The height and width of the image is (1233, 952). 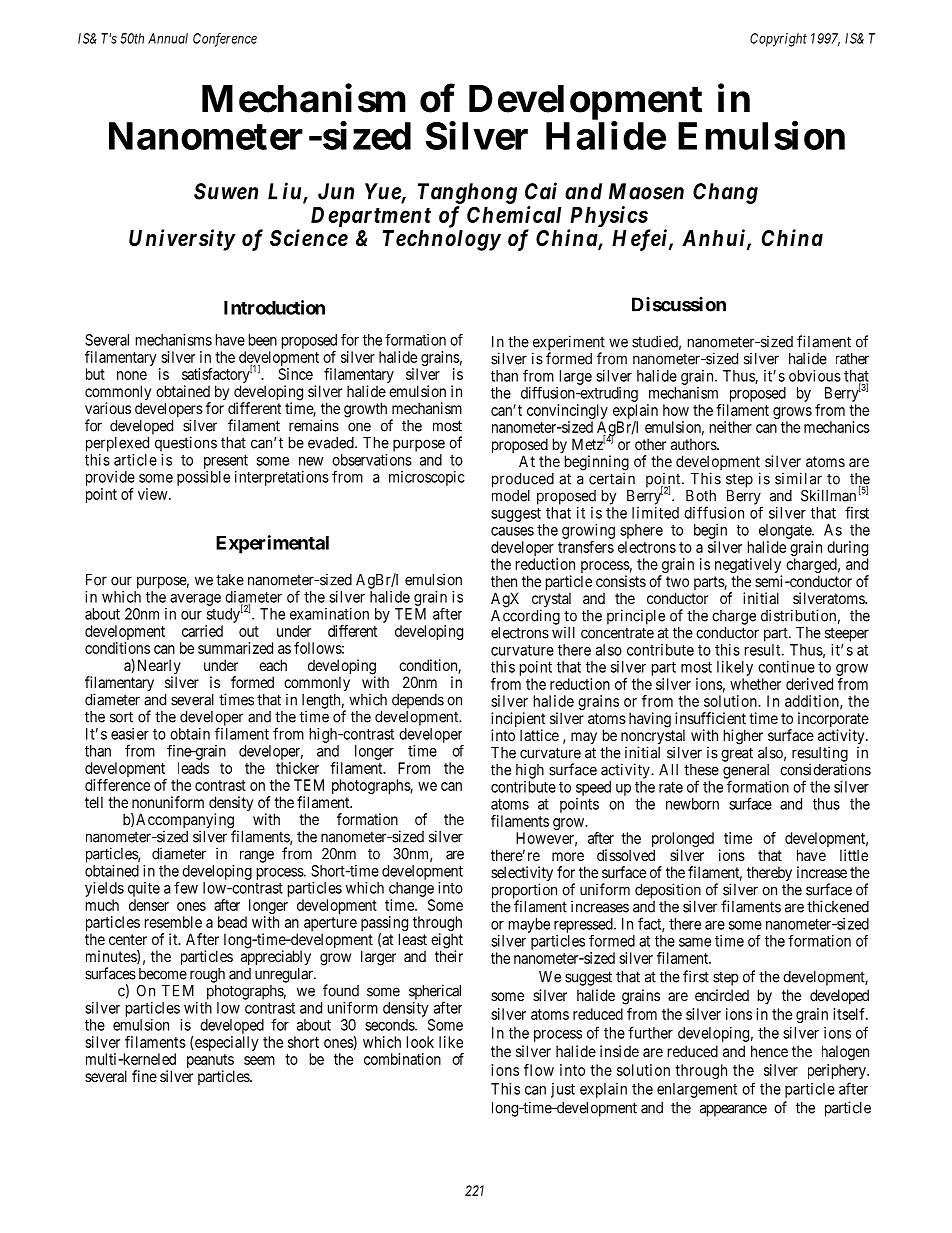 I want to click on seem, so click(x=259, y=1060).
